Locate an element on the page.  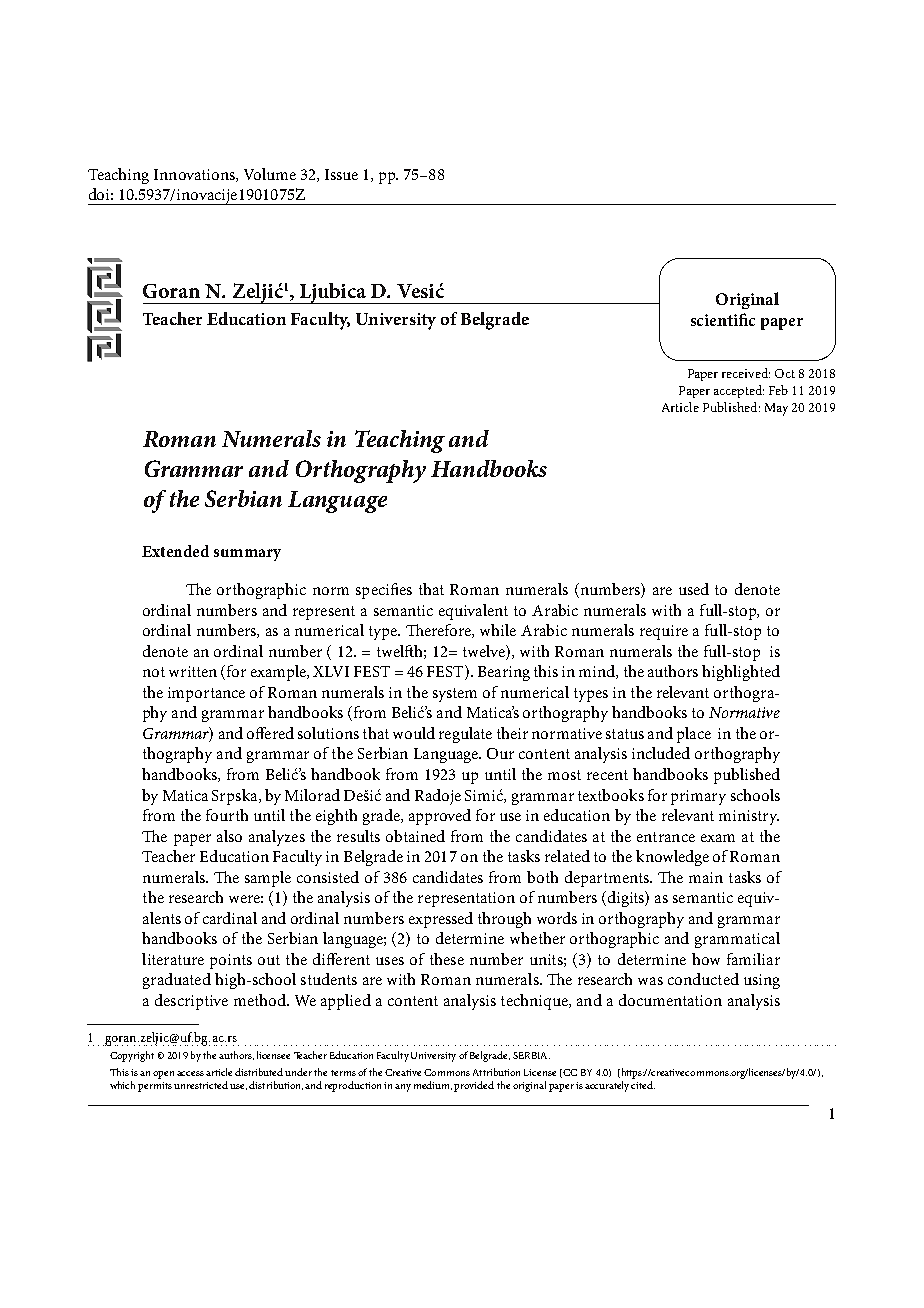
documentation is located at coordinates (670, 1000).
